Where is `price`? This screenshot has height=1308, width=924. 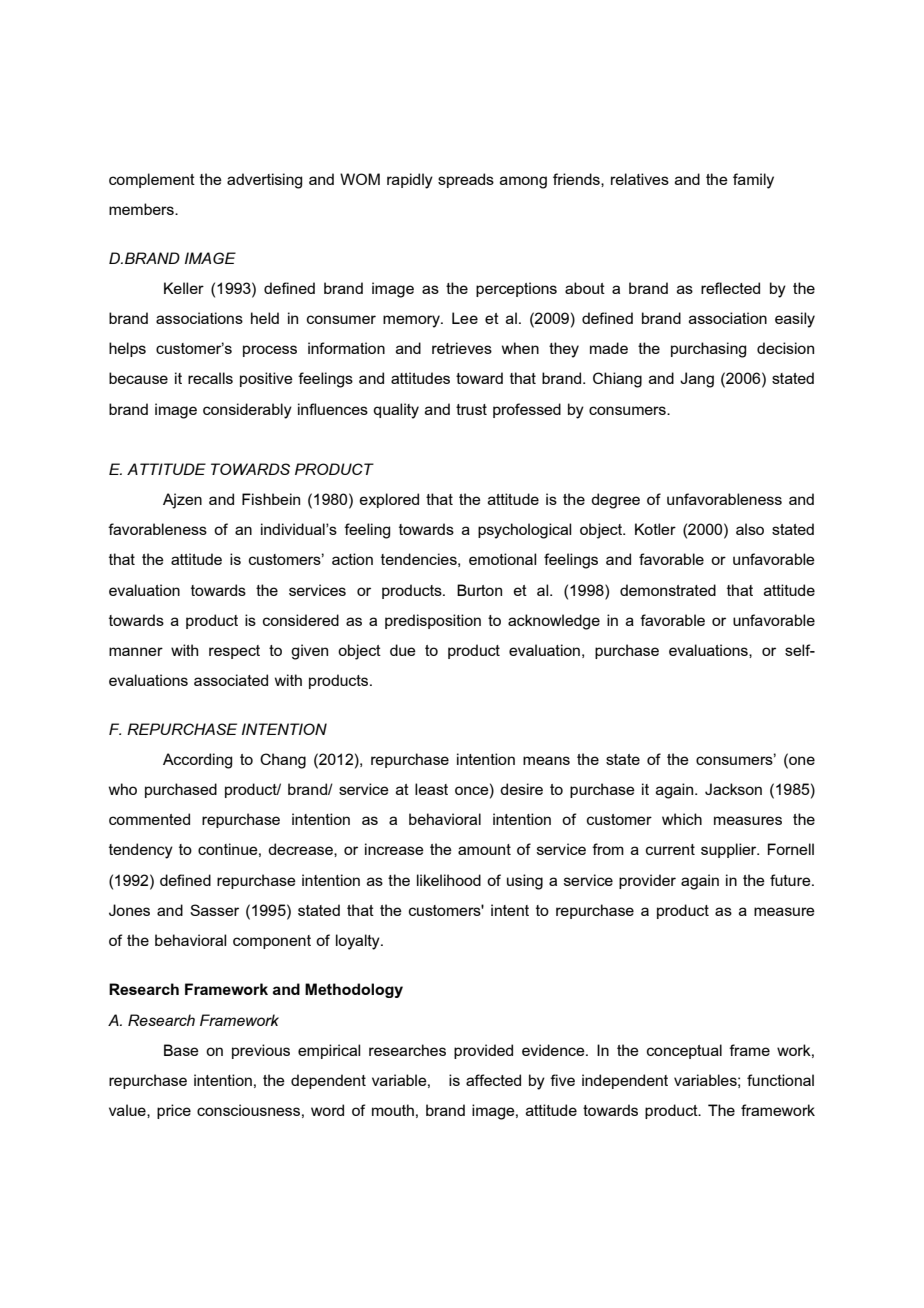
price is located at coordinates (174, 1111).
